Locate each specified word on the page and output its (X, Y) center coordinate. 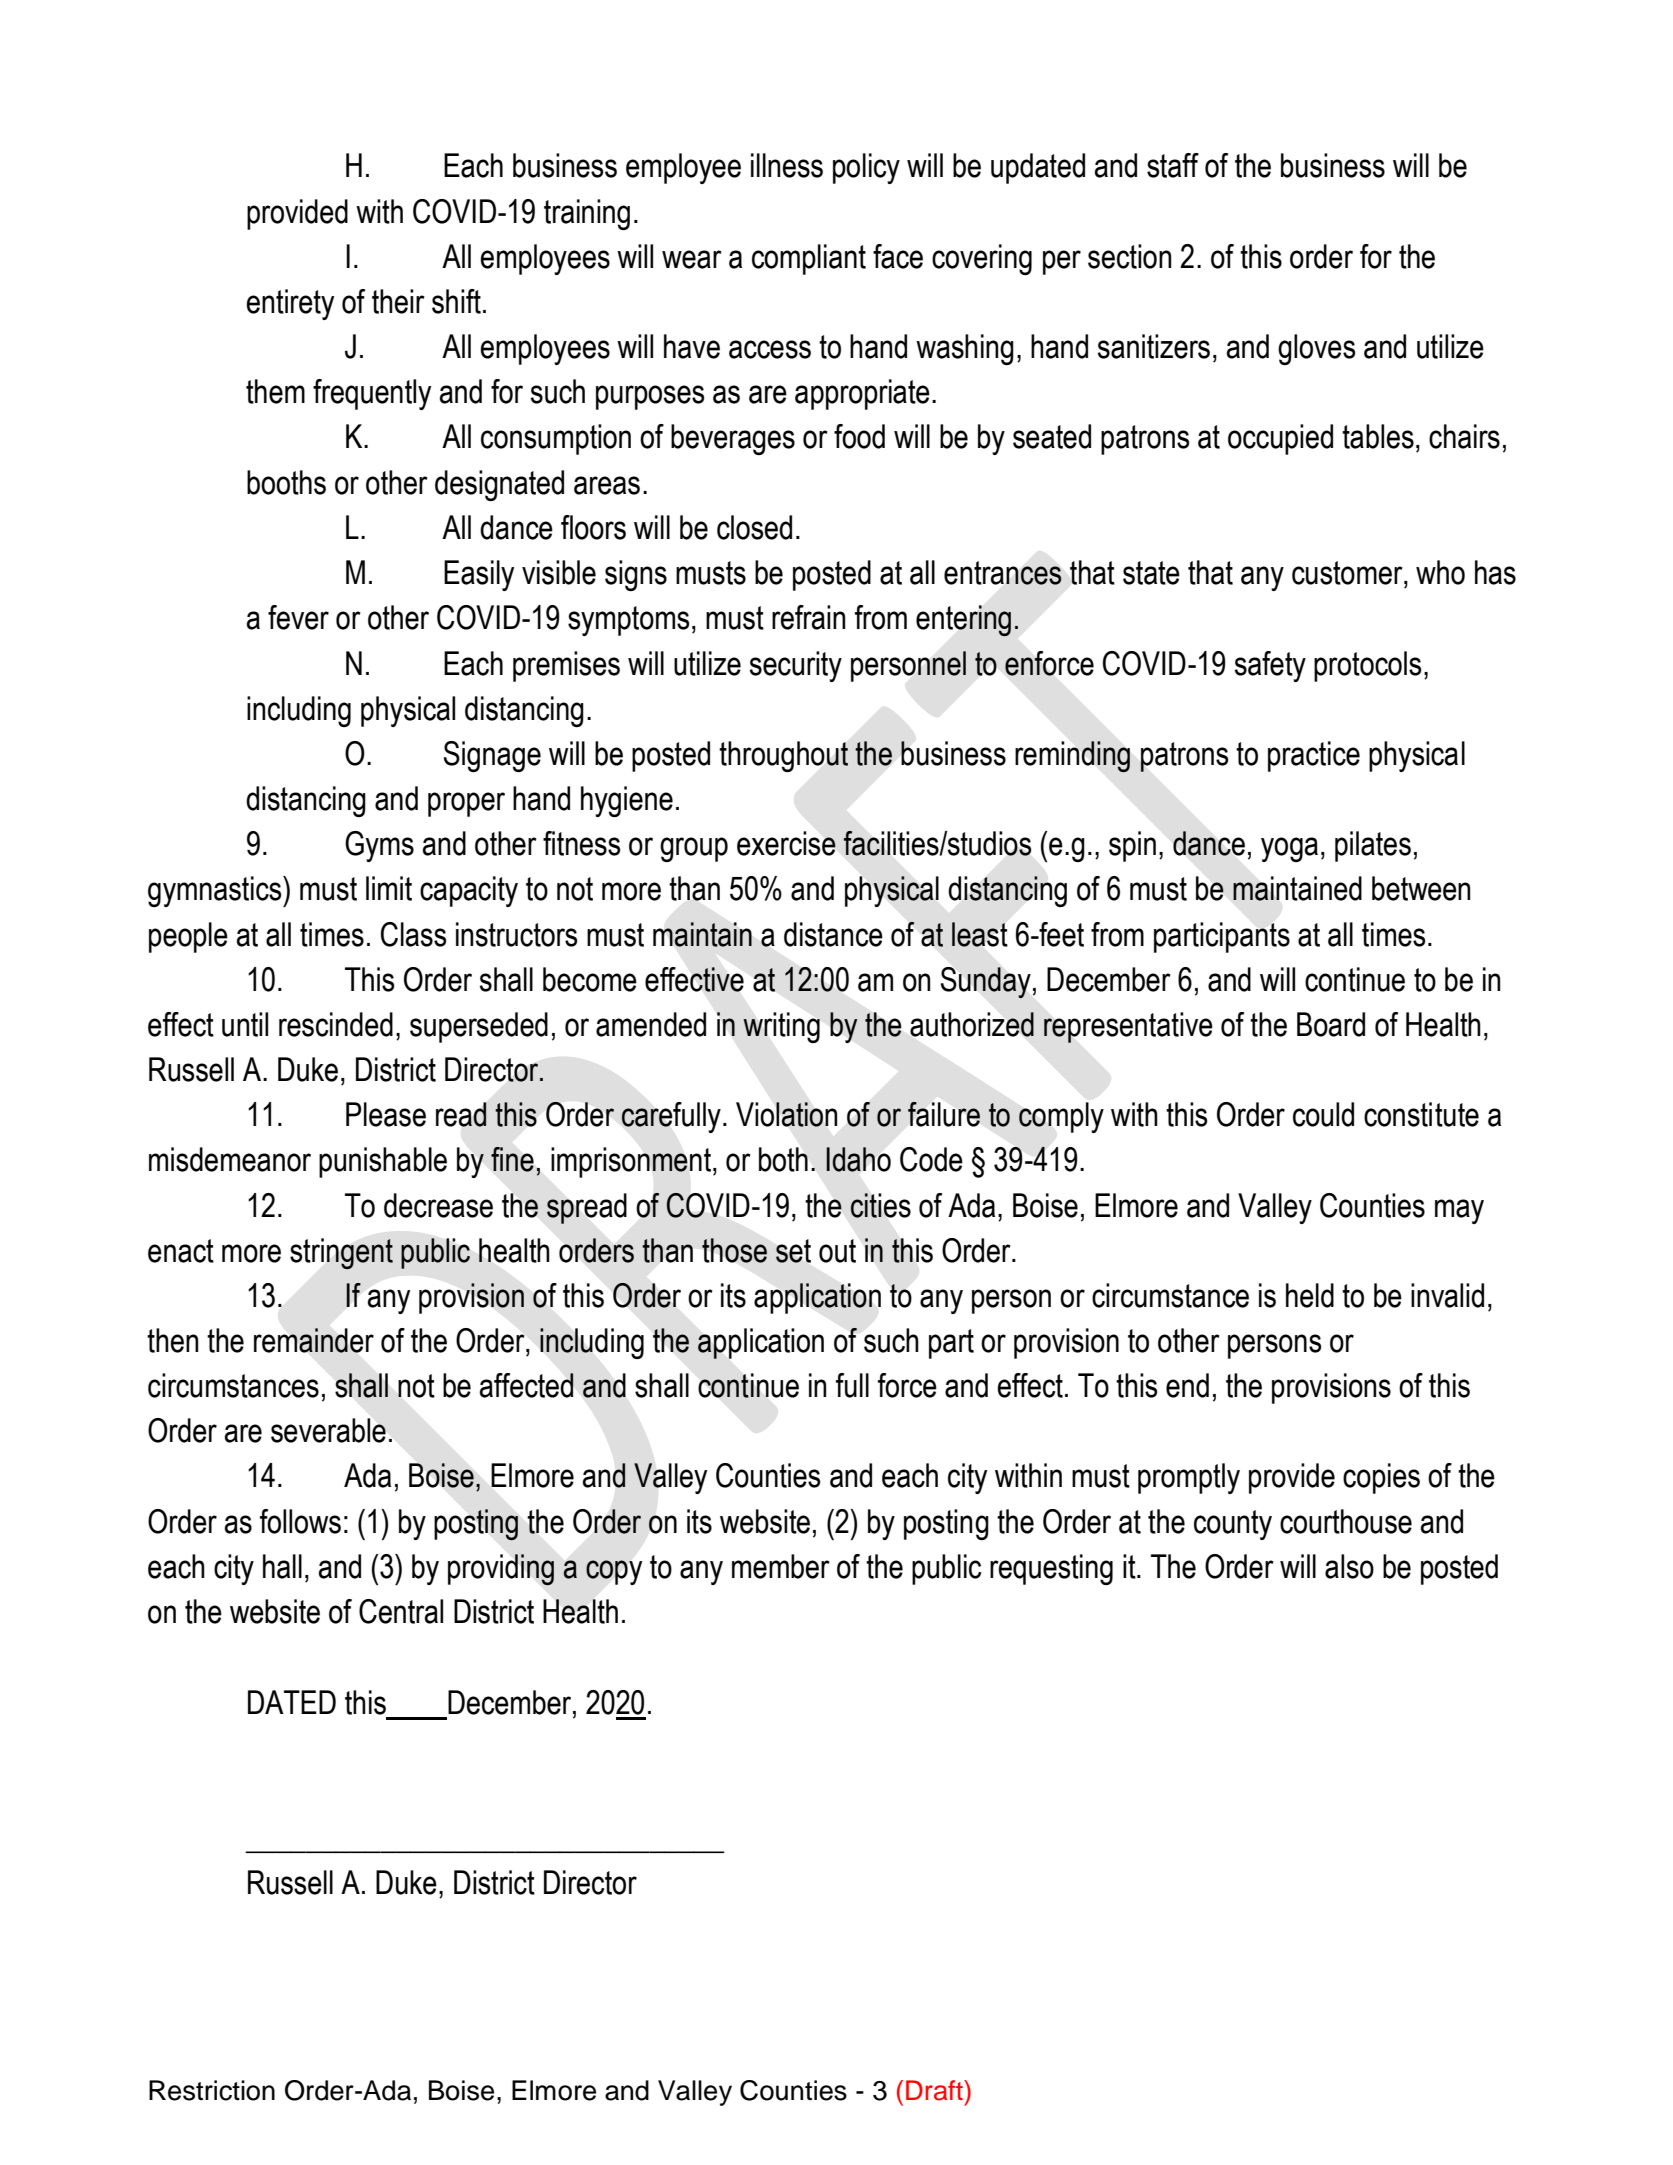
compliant (809, 259)
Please (386, 1114)
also (1349, 1566)
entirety (290, 304)
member (781, 1566)
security (796, 666)
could (1323, 1114)
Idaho (858, 1159)
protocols (1367, 666)
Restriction (212, 2090)
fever (298, 617)
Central (401, 1611)
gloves (1316, 349)
